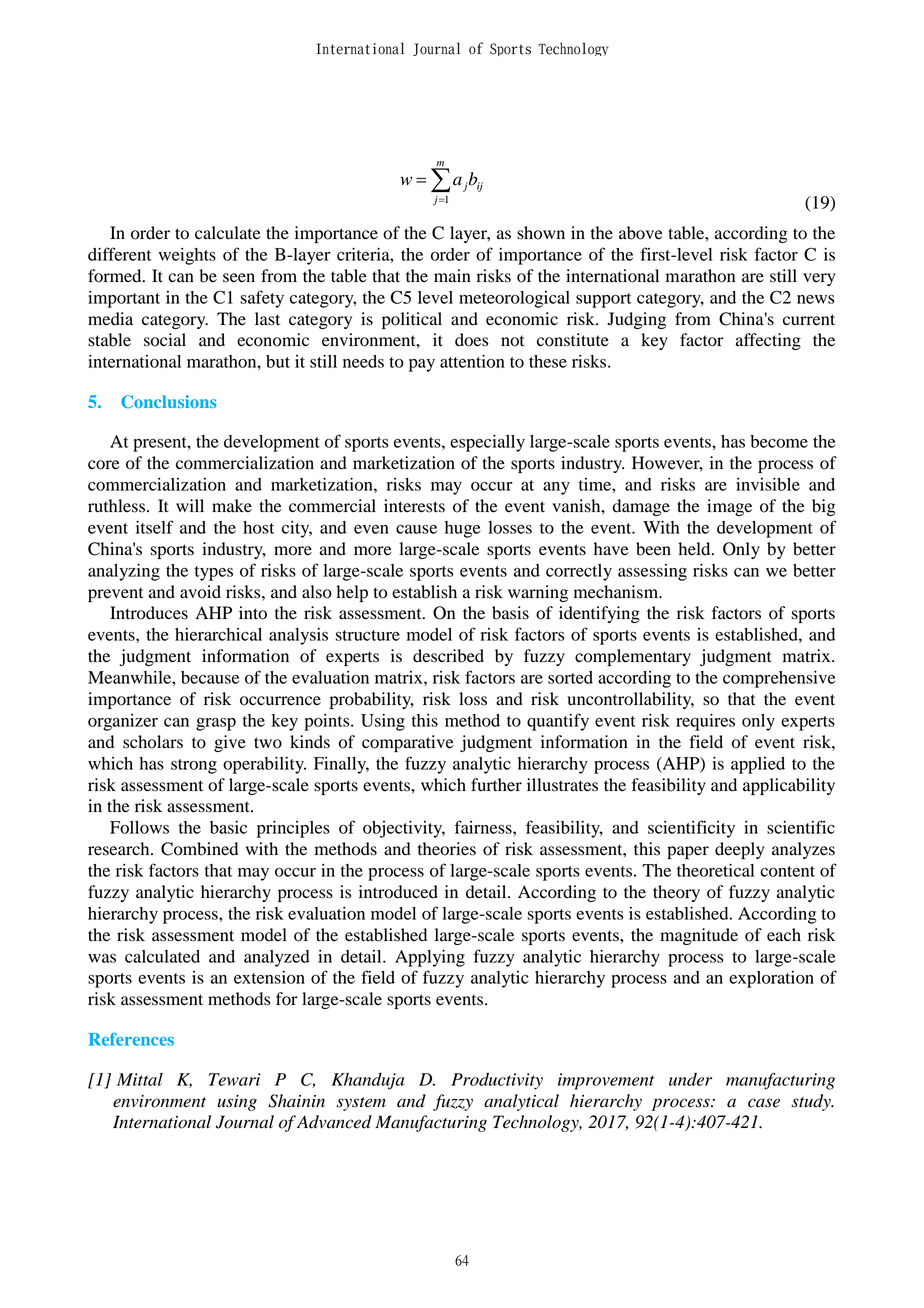 The width and height of the screenshot is (924, 1308). What do you see at coordinates (187, 256) in the screenshot?
I see `weights` at bounding box center [187, 256].
